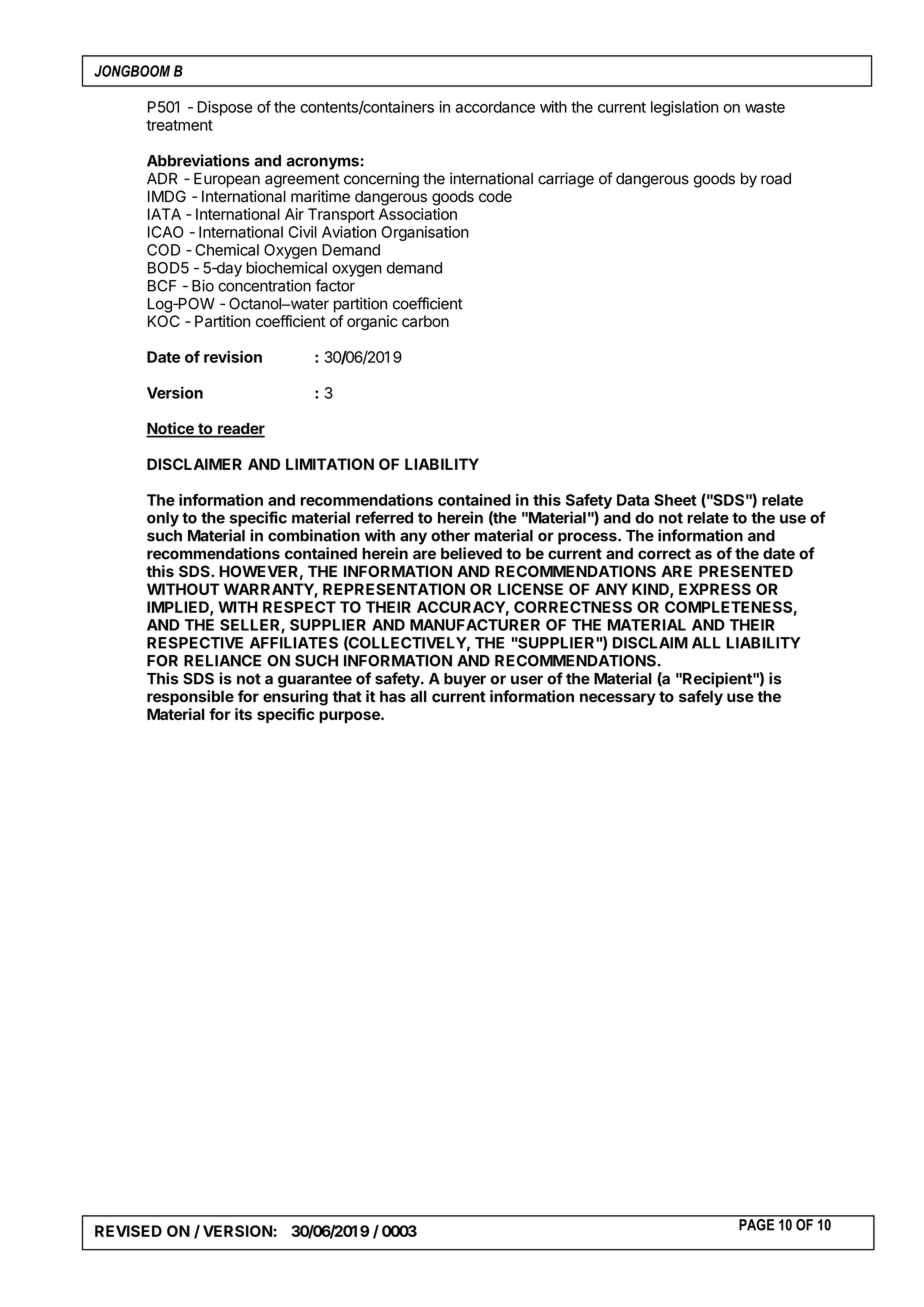 This screenshot has width=924, height=1307. What do you see at coordinates (684, 108) in the screenshot?
I see `legislation` at bounding box center [684, 108].
